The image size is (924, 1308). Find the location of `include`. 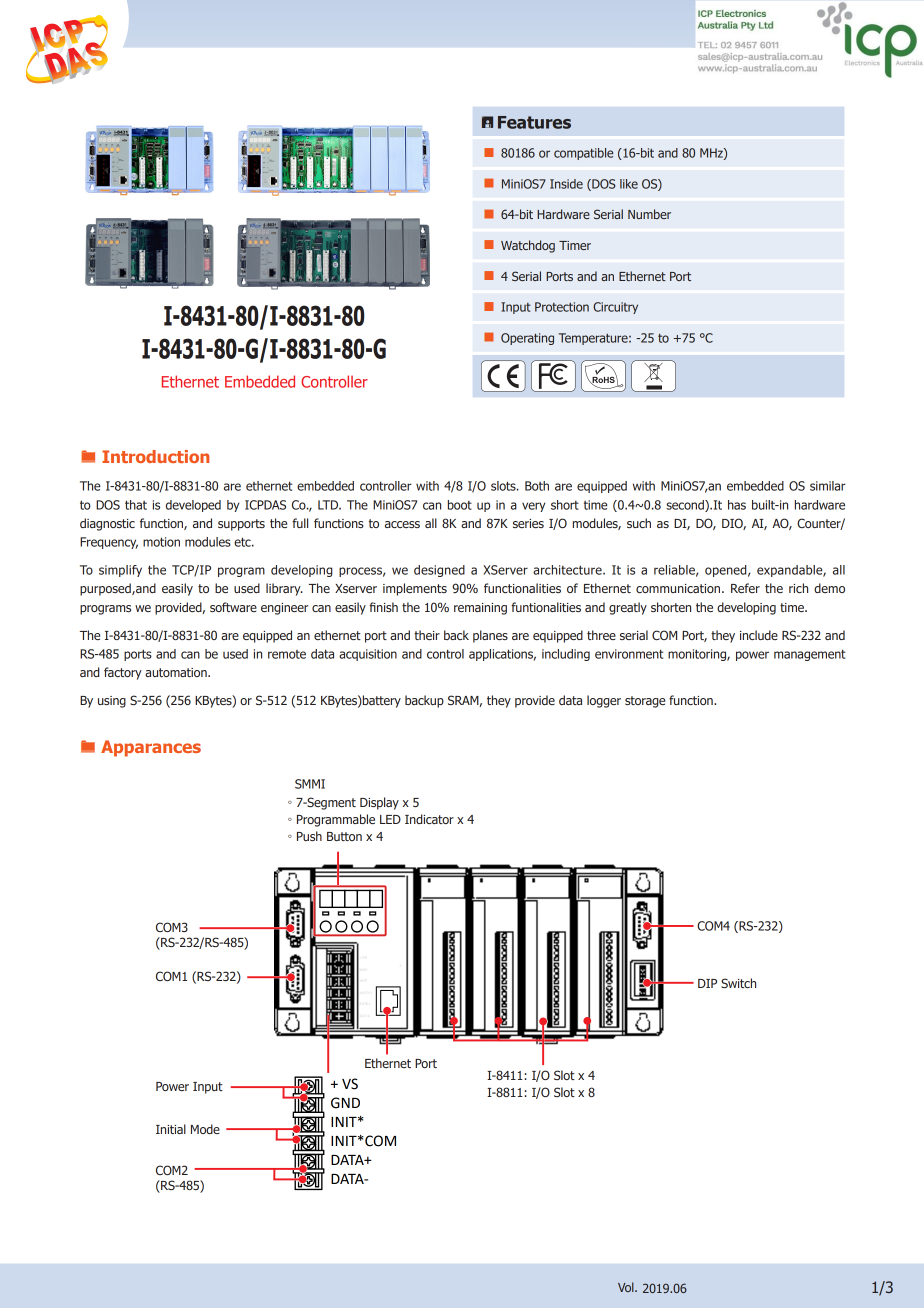

include is located at coordinates (759, 635).
